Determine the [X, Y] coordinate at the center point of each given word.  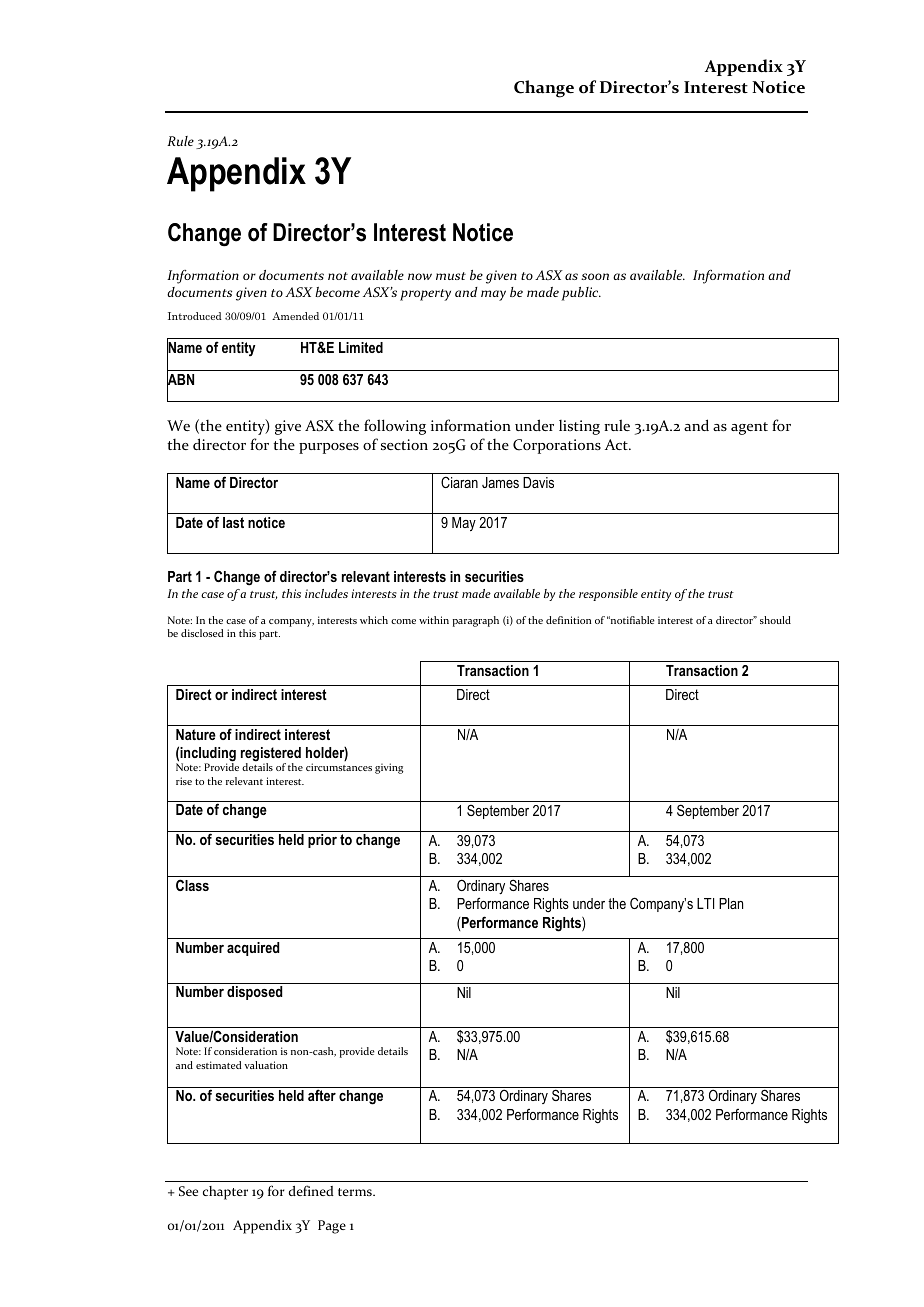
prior [322, 841]
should [775, 620]
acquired [253, 949]
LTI [705, 903]
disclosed [202, 633]
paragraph [476, 621]
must [451, 276]
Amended [295, 316]
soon [595, 276]
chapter [225, 1193]
